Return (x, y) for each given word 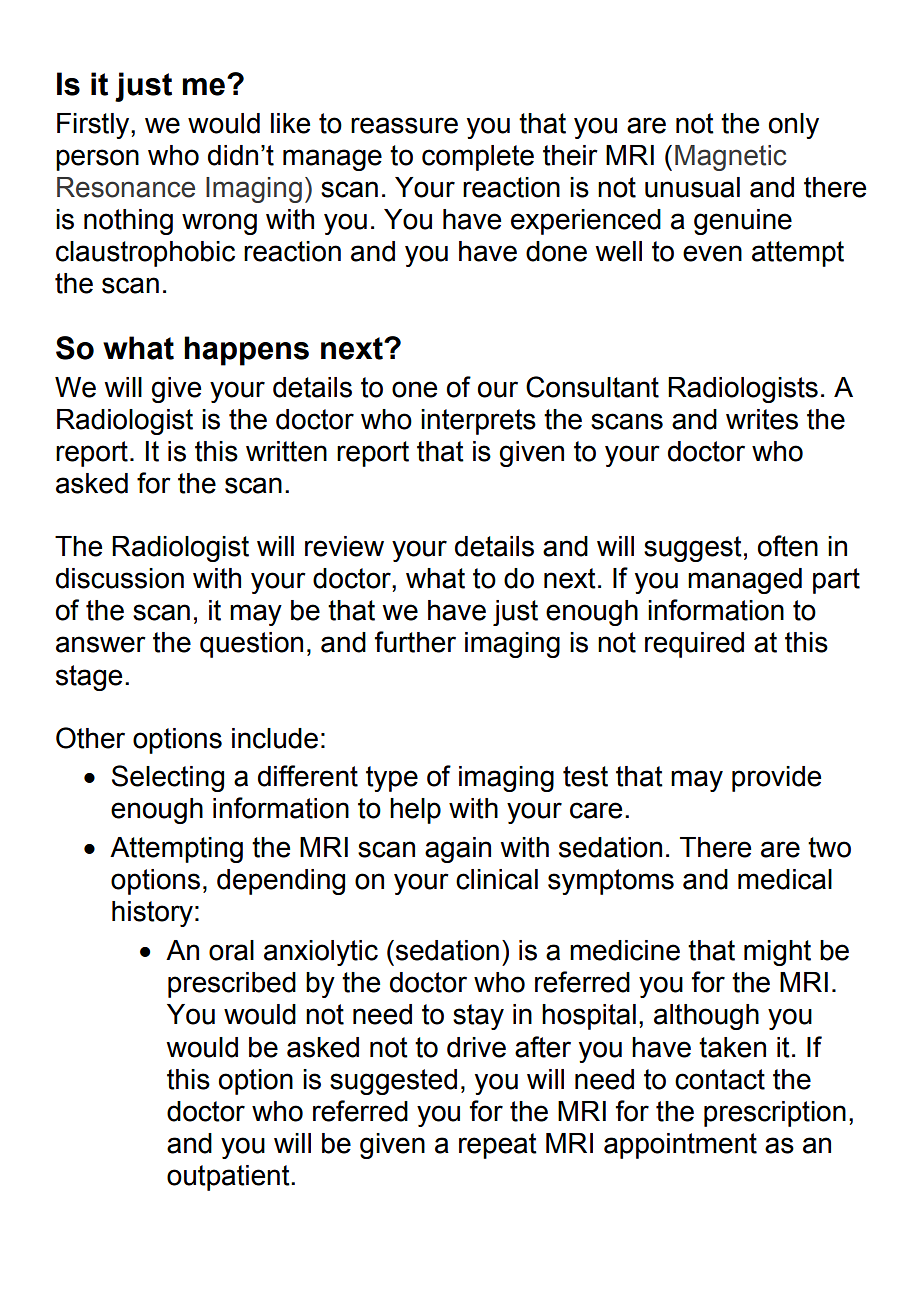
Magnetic (731, 158)
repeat (498, 1146)
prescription (775, 1114)
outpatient (229, 1178)
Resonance (126, 187)
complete (478, 158)
